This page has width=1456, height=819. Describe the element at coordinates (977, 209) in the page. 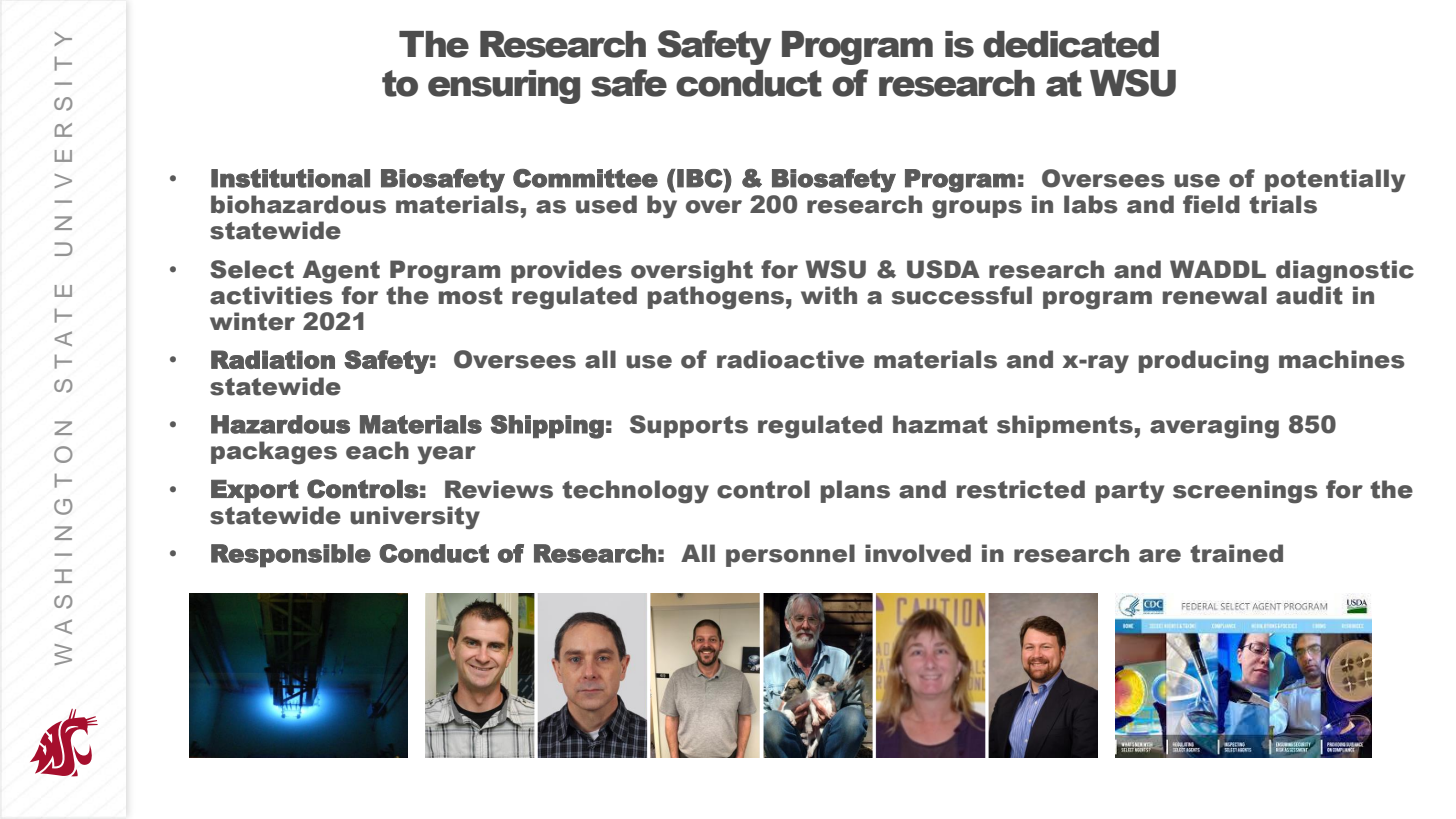

I see `groups` at that location.
